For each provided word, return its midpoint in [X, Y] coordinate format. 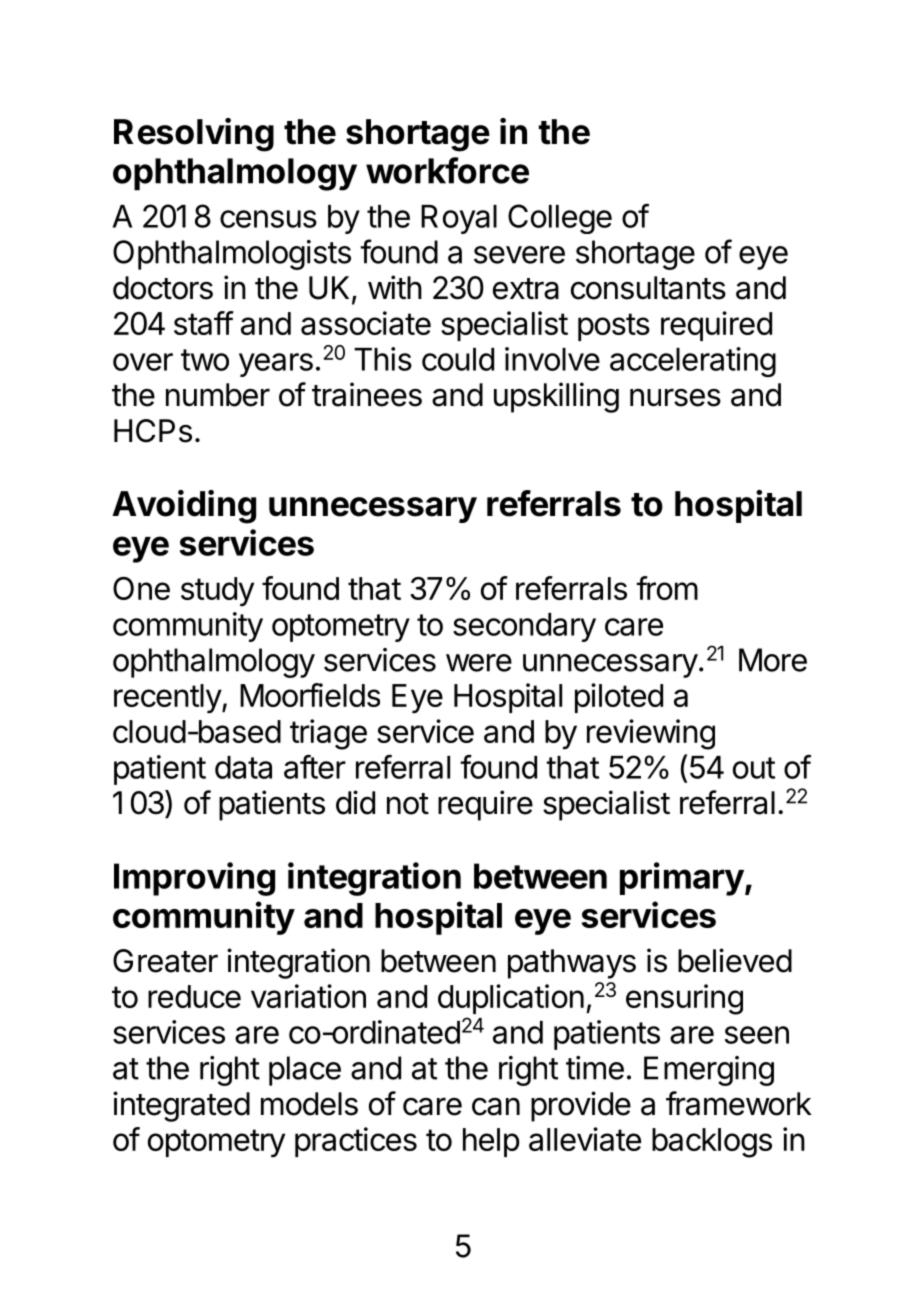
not [408, 804]
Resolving [194, 135]
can [496, 1107]
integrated [181, 1106]
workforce [447, 170]
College [560, 219]
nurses [675, 397]
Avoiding [184, 507]
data [243, 767]
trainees [367, 394]
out [754, 768]
